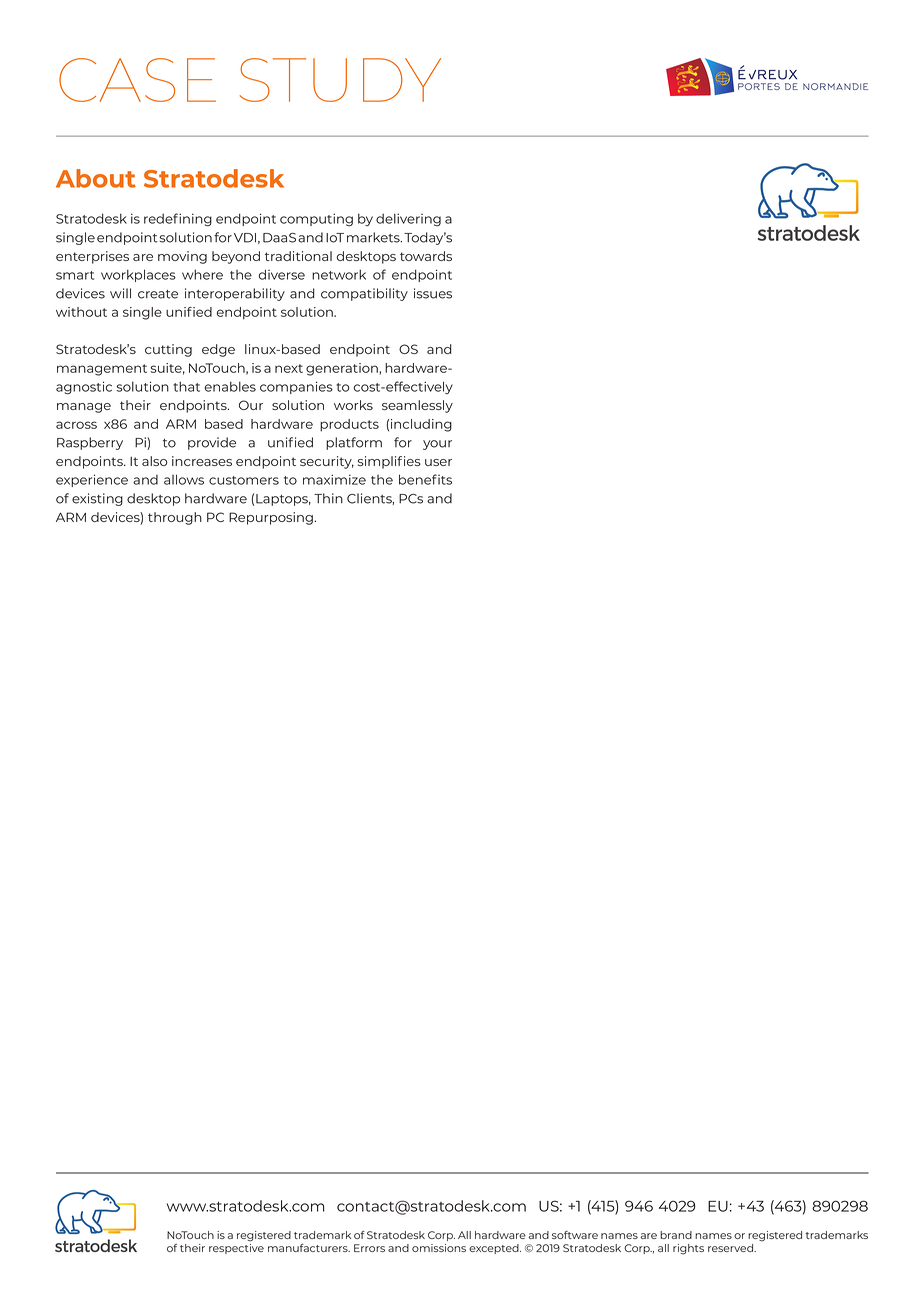 This document has width=924, height=1308. Describe the element at coordinates (369, 1248) in the document. I see `Errors` at that location.
